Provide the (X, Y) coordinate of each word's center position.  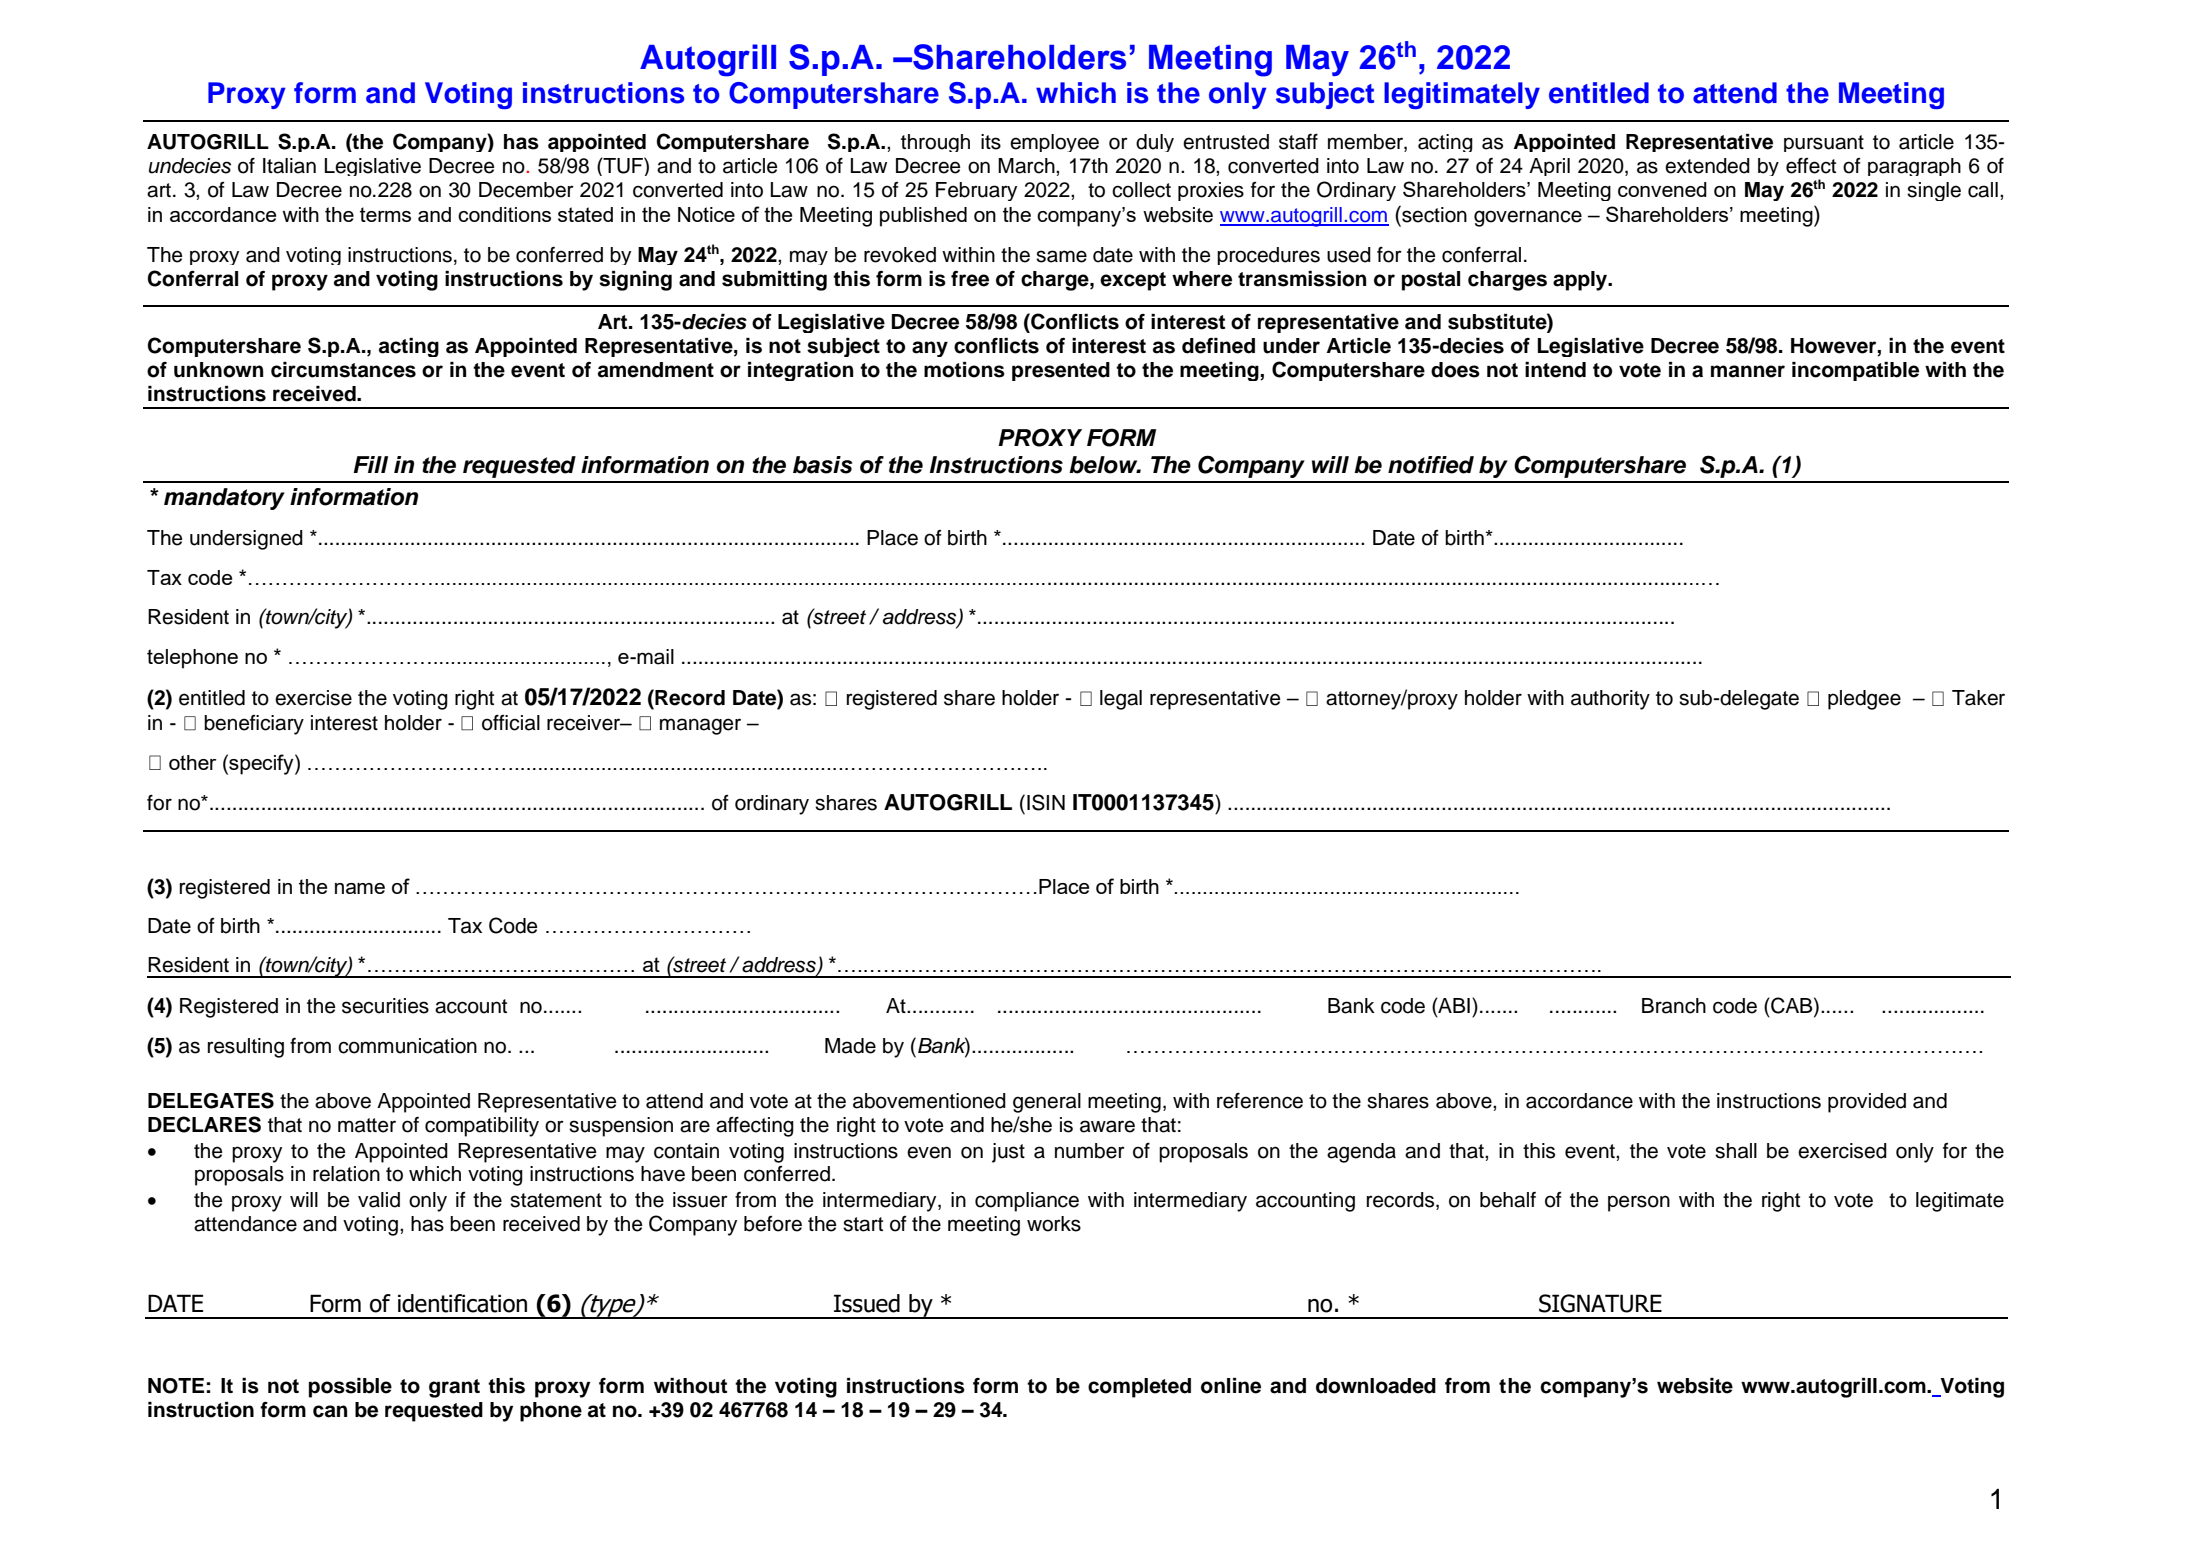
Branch (1674, 1006)
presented (1061, 371)
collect (1141, 190)
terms (385, 214)
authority (1610, 700)
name (360, 888)
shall (1736, 1151)
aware (1107, 1126)
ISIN (1046, 802)
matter (367, 1125)
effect (1811, 165)
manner (1748, 371)
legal (1121, 700)
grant (454, 1388)
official (511, 722)
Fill (370, 464)
